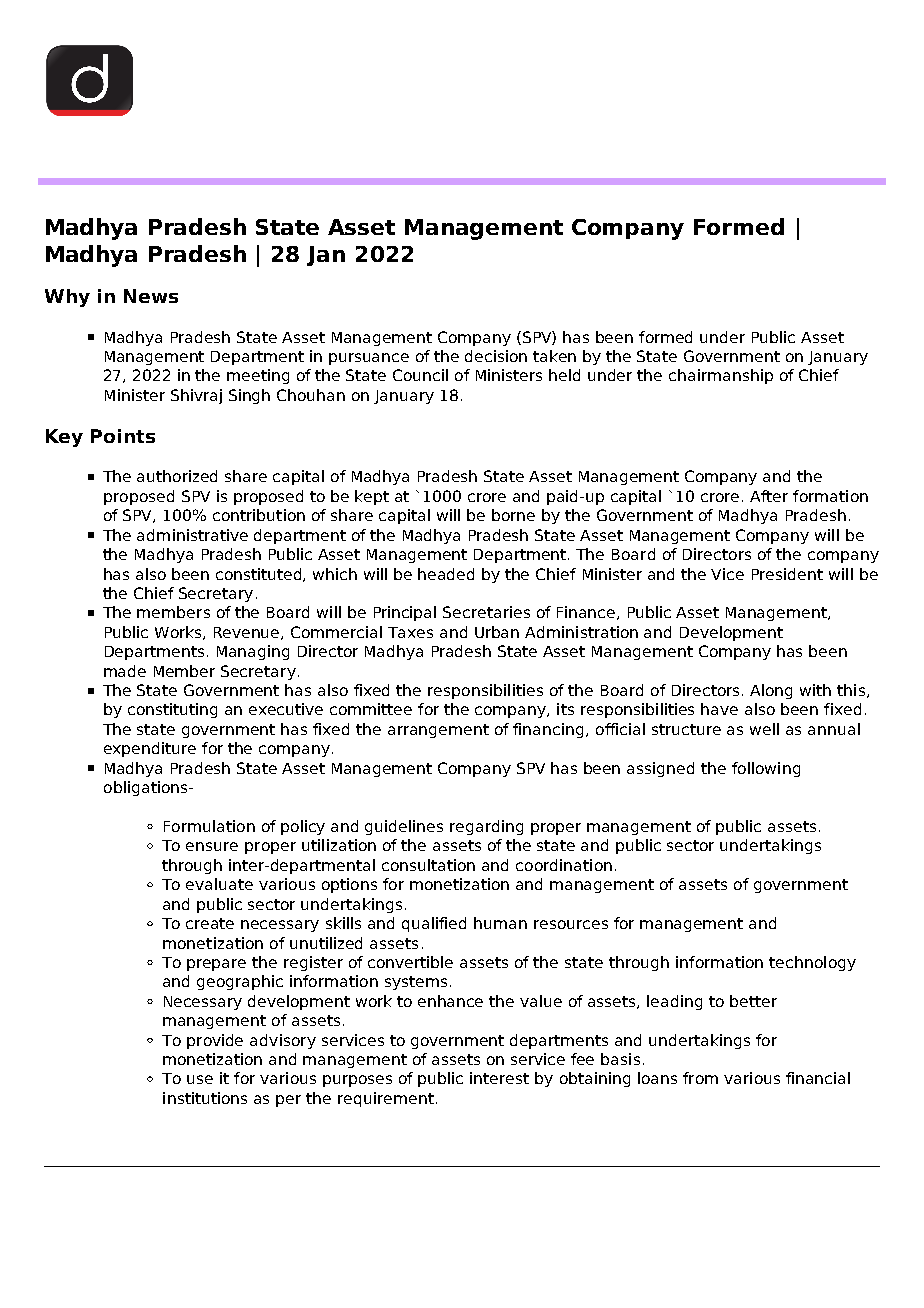  What do you see at coordinates (428, 865) in the screenshot?
I see `consultation` at bounding box center [428, 865].
